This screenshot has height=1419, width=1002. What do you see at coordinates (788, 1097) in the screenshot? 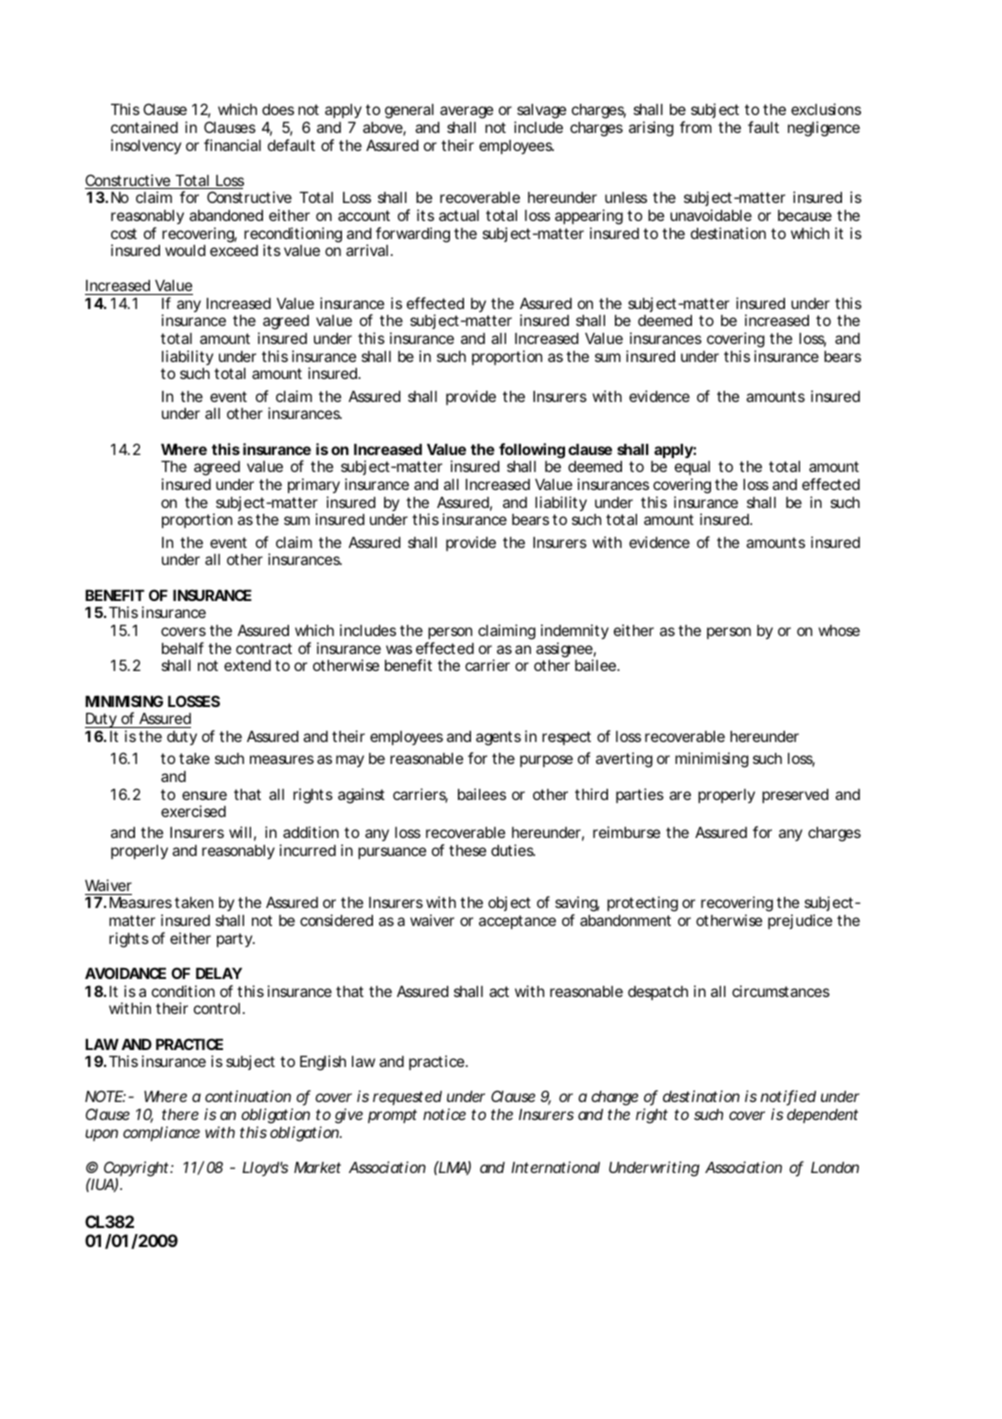
I see `notified` at bounding box center [788, 1097].
